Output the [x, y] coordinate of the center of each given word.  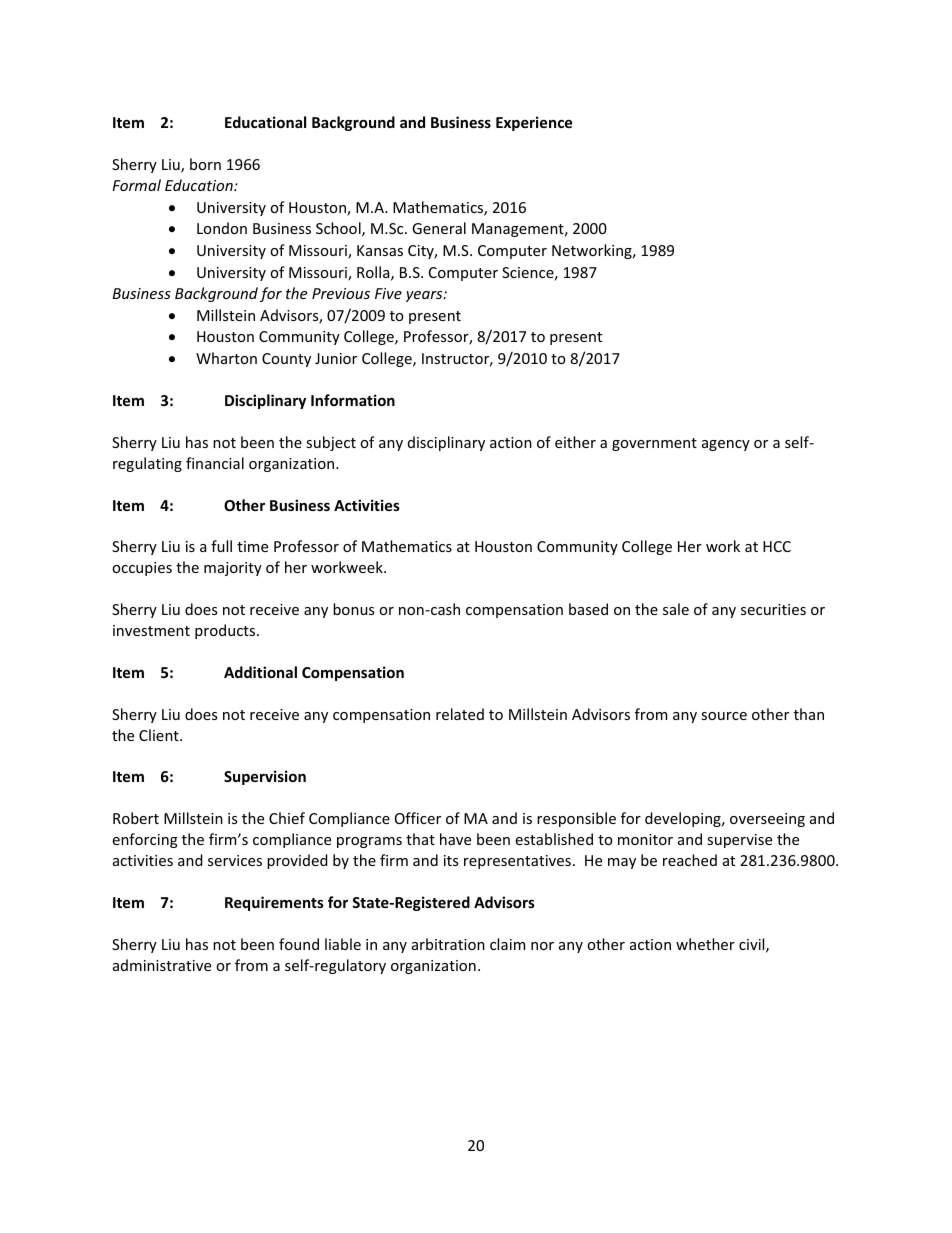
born [205, 164]
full [221, 546]
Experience [534, 123]
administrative [162, 965]
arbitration [448, 944]
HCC [777, 546]
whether [705, 944]
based [588, 609]
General [439, 228]
